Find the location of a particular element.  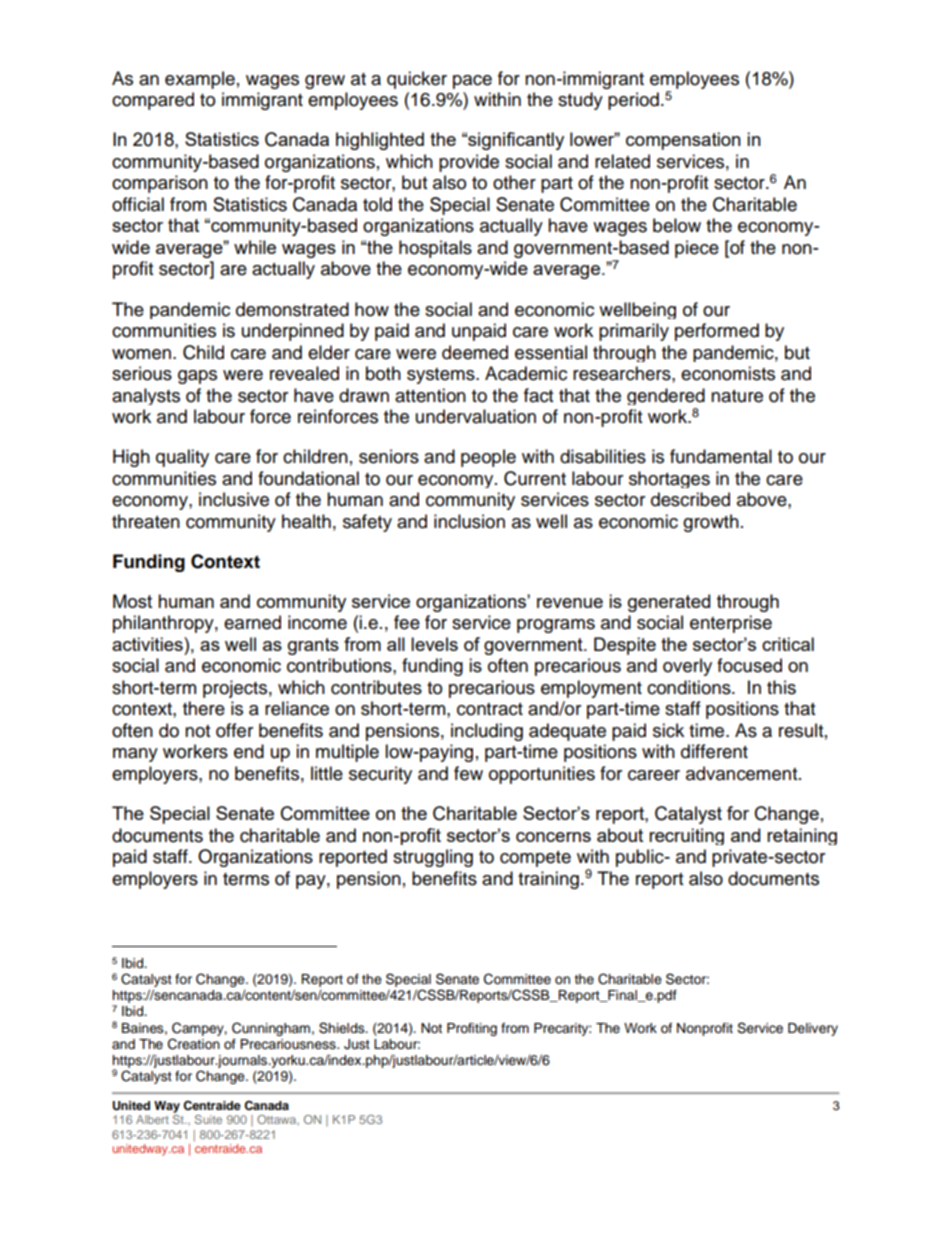

fundamental is located at coordinates (721, 456).
